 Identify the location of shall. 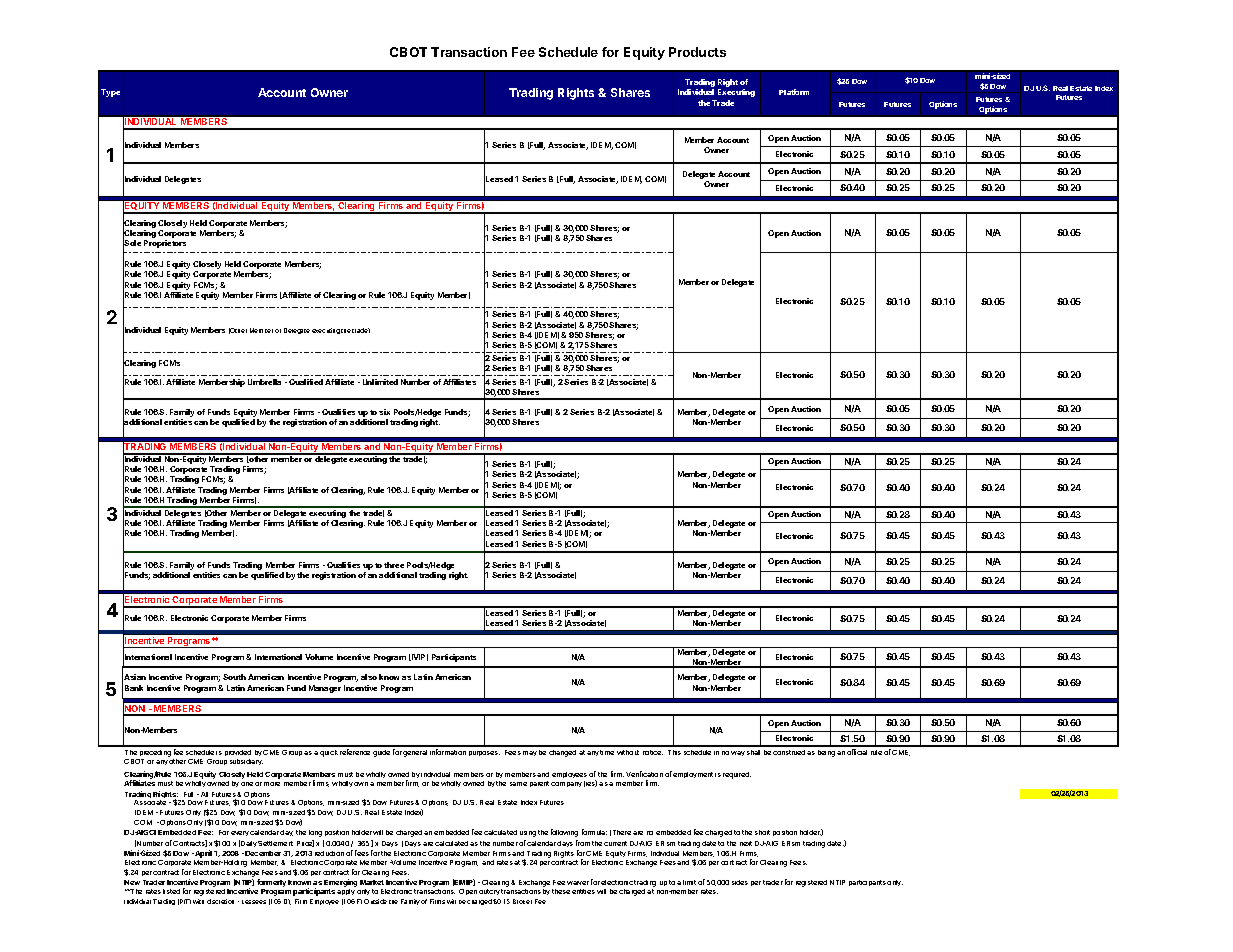
(753, 752).
